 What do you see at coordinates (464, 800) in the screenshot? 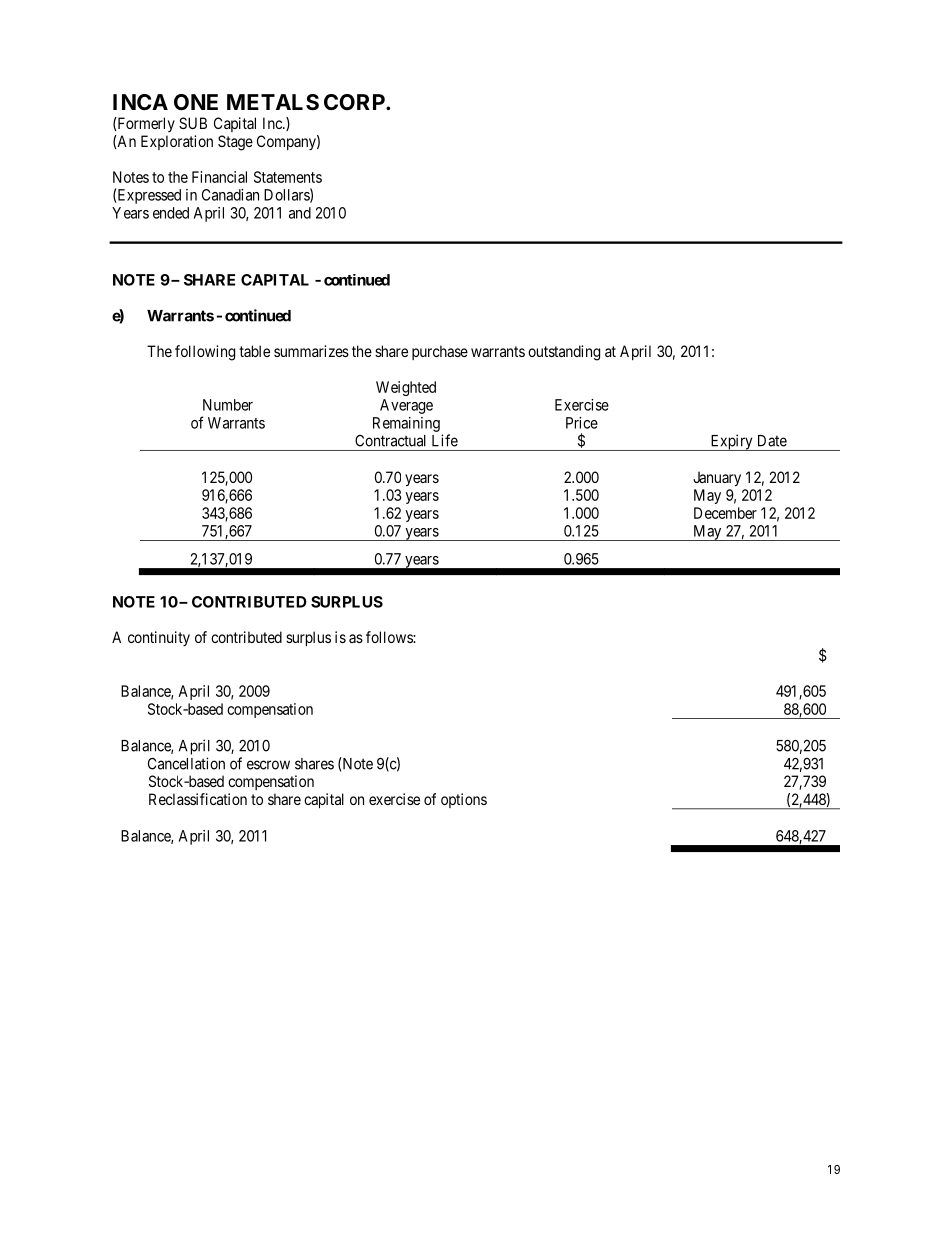
I see `options` at bounding box center [464, 800].
